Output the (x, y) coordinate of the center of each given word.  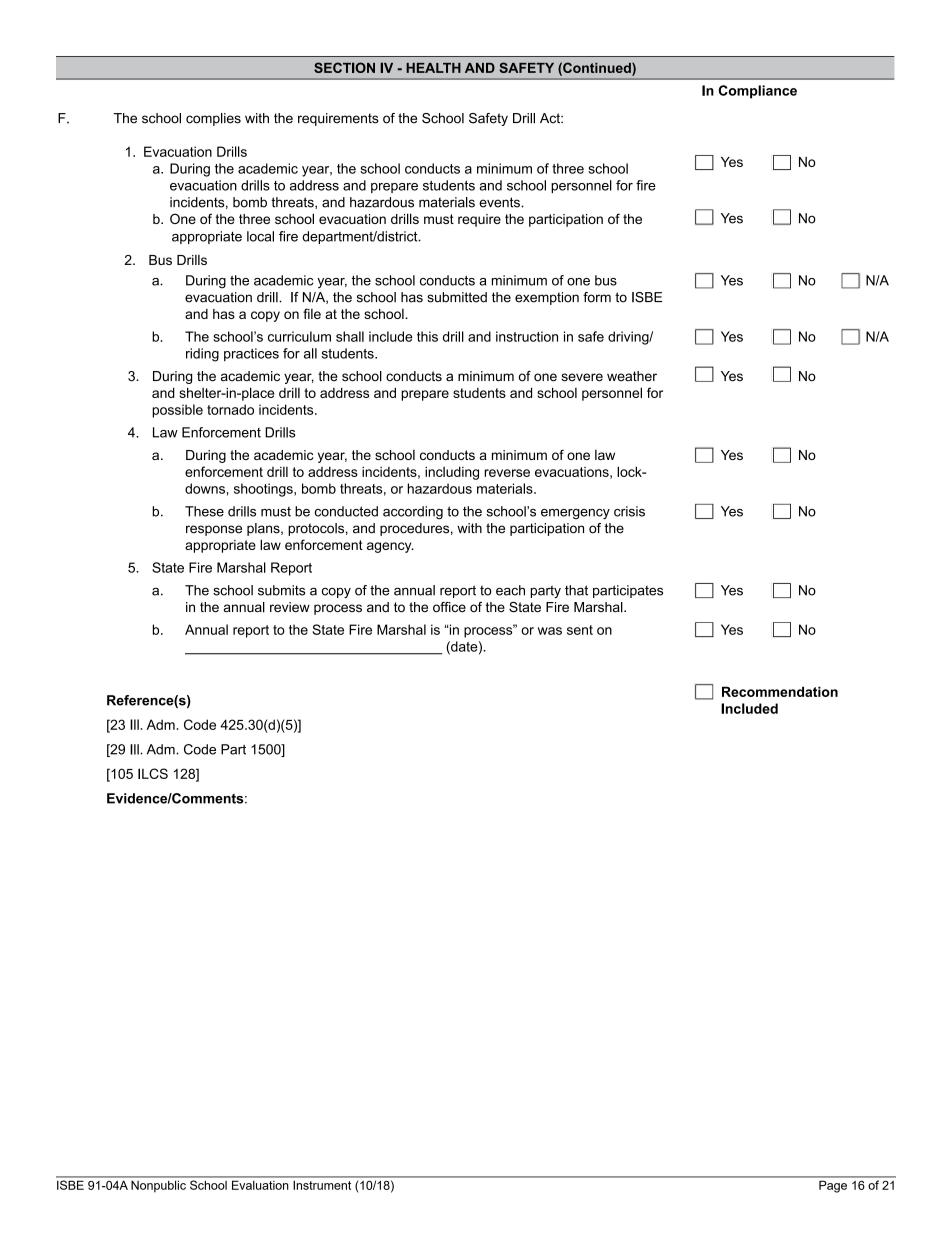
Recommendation (780, 691)
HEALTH (433, 68)
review (290, 607)
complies (213, 119)
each (510, 590)
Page (833, 1187)
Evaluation (260, 1185)
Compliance (757, 92)
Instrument (322, 1185)
